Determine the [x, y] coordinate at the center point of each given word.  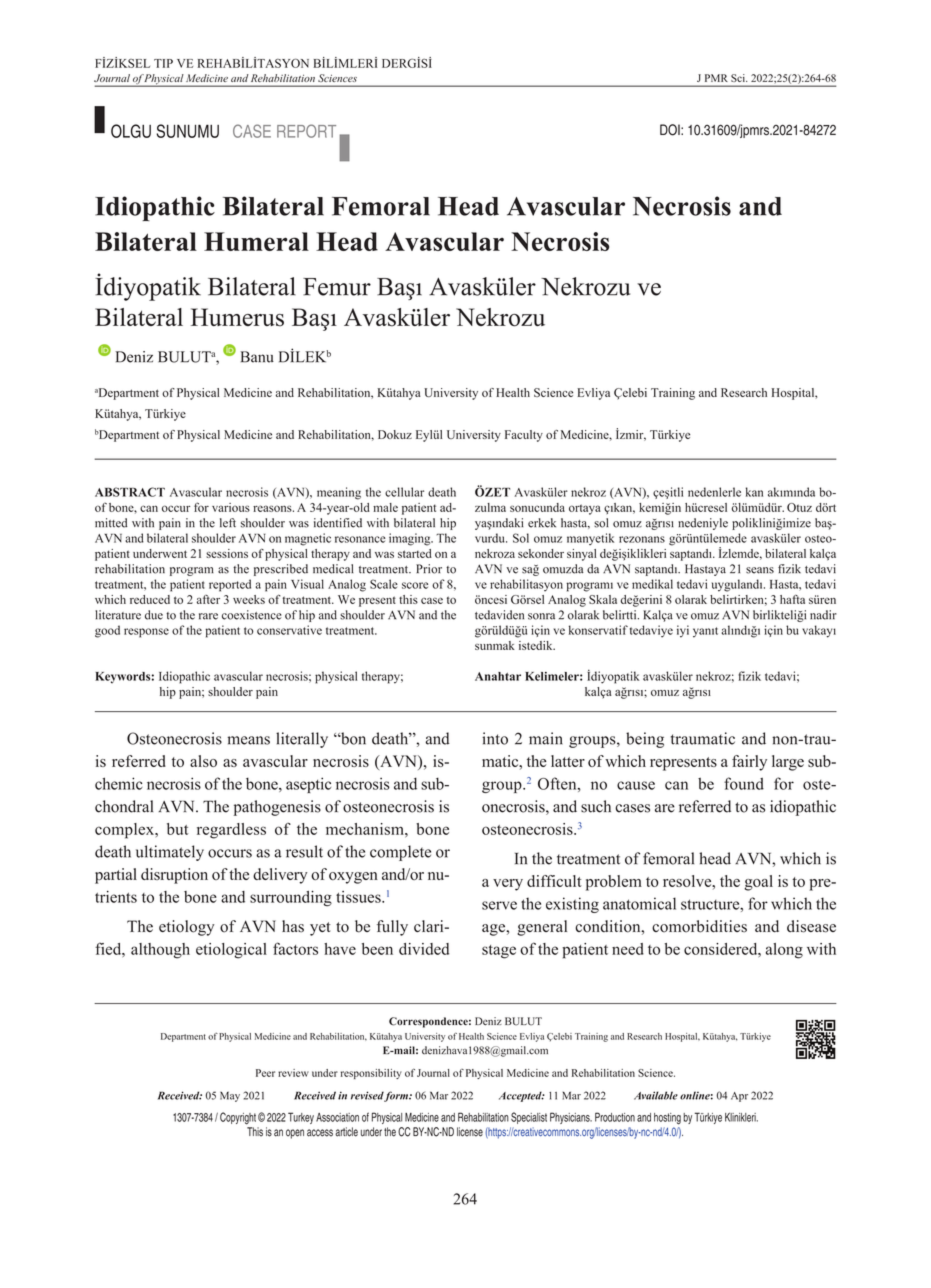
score [415, 585]
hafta [792, 599]
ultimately [170, 853]
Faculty [524, 436]
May [230, 1096]
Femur [337, 287]
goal [758, 883]
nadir [823, 615]
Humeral [256, 241]
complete [400, 853]
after [208, 599]
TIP [163, 63]
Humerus [237, 317]
